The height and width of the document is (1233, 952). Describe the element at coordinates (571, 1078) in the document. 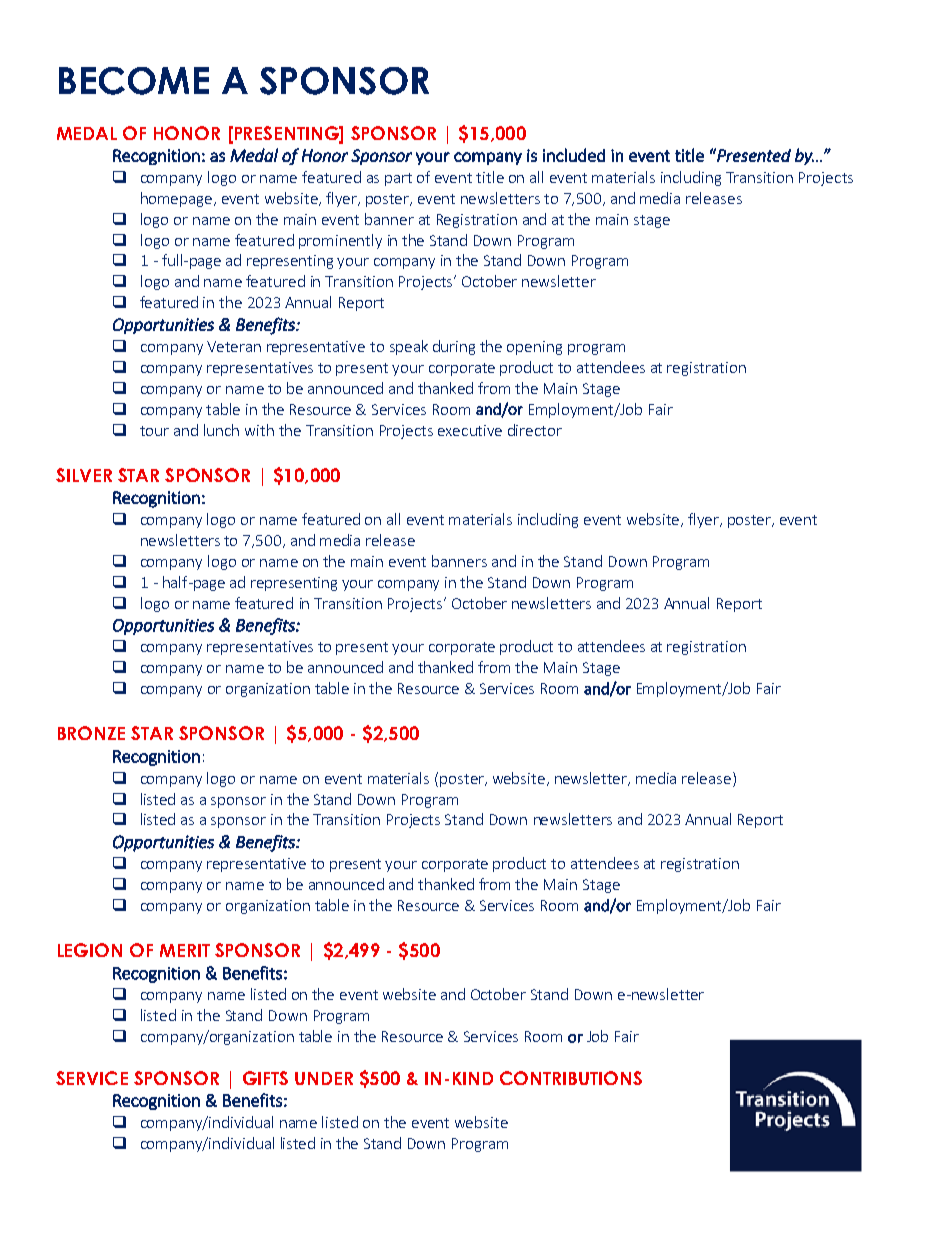

I see `CONTRIBUTIONS` at that location.
